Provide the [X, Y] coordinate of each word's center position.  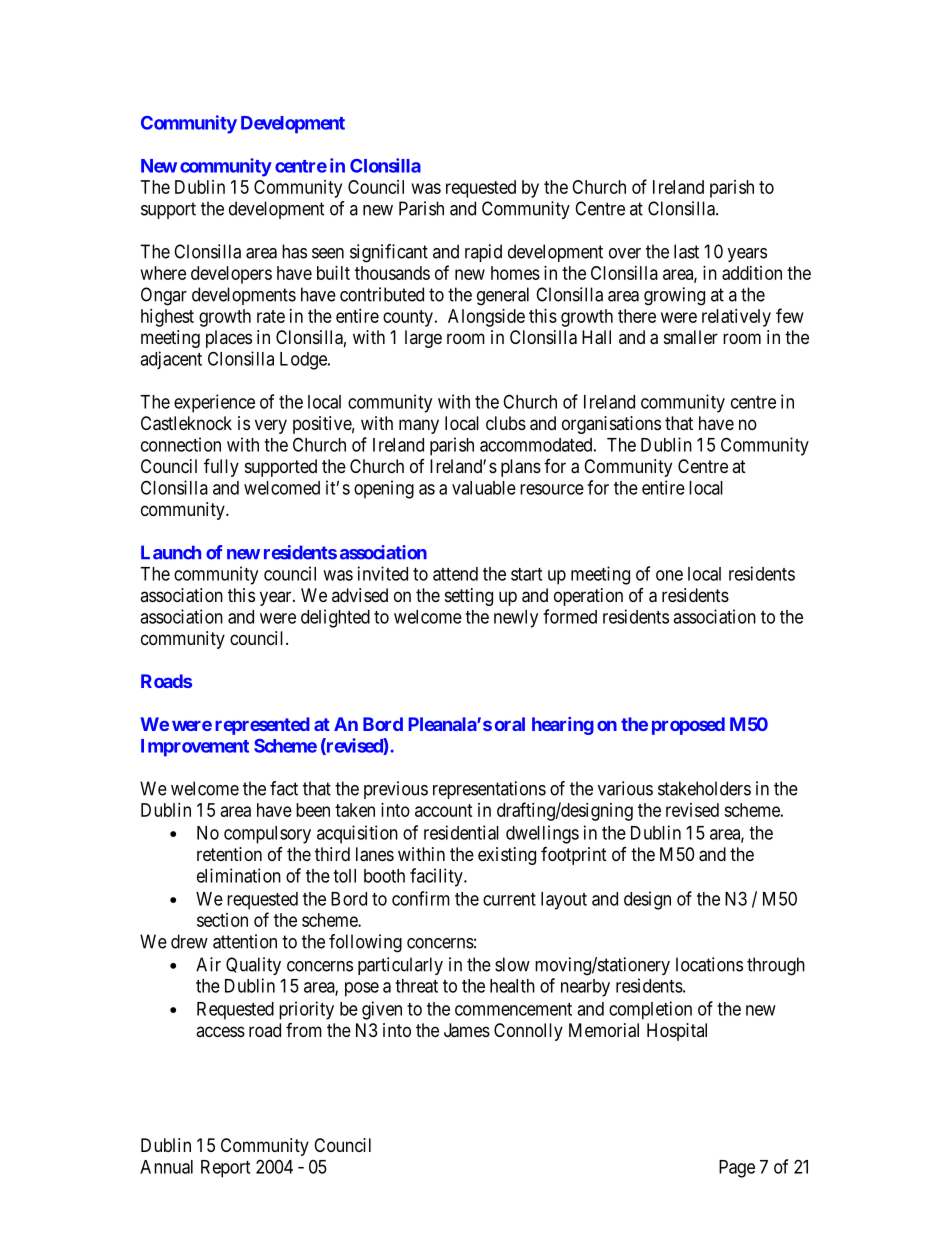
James [467, 1030]
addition [752, 273]
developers [231, 275]
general [503, 296]
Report [225, 1169]
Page [737, 1169]
